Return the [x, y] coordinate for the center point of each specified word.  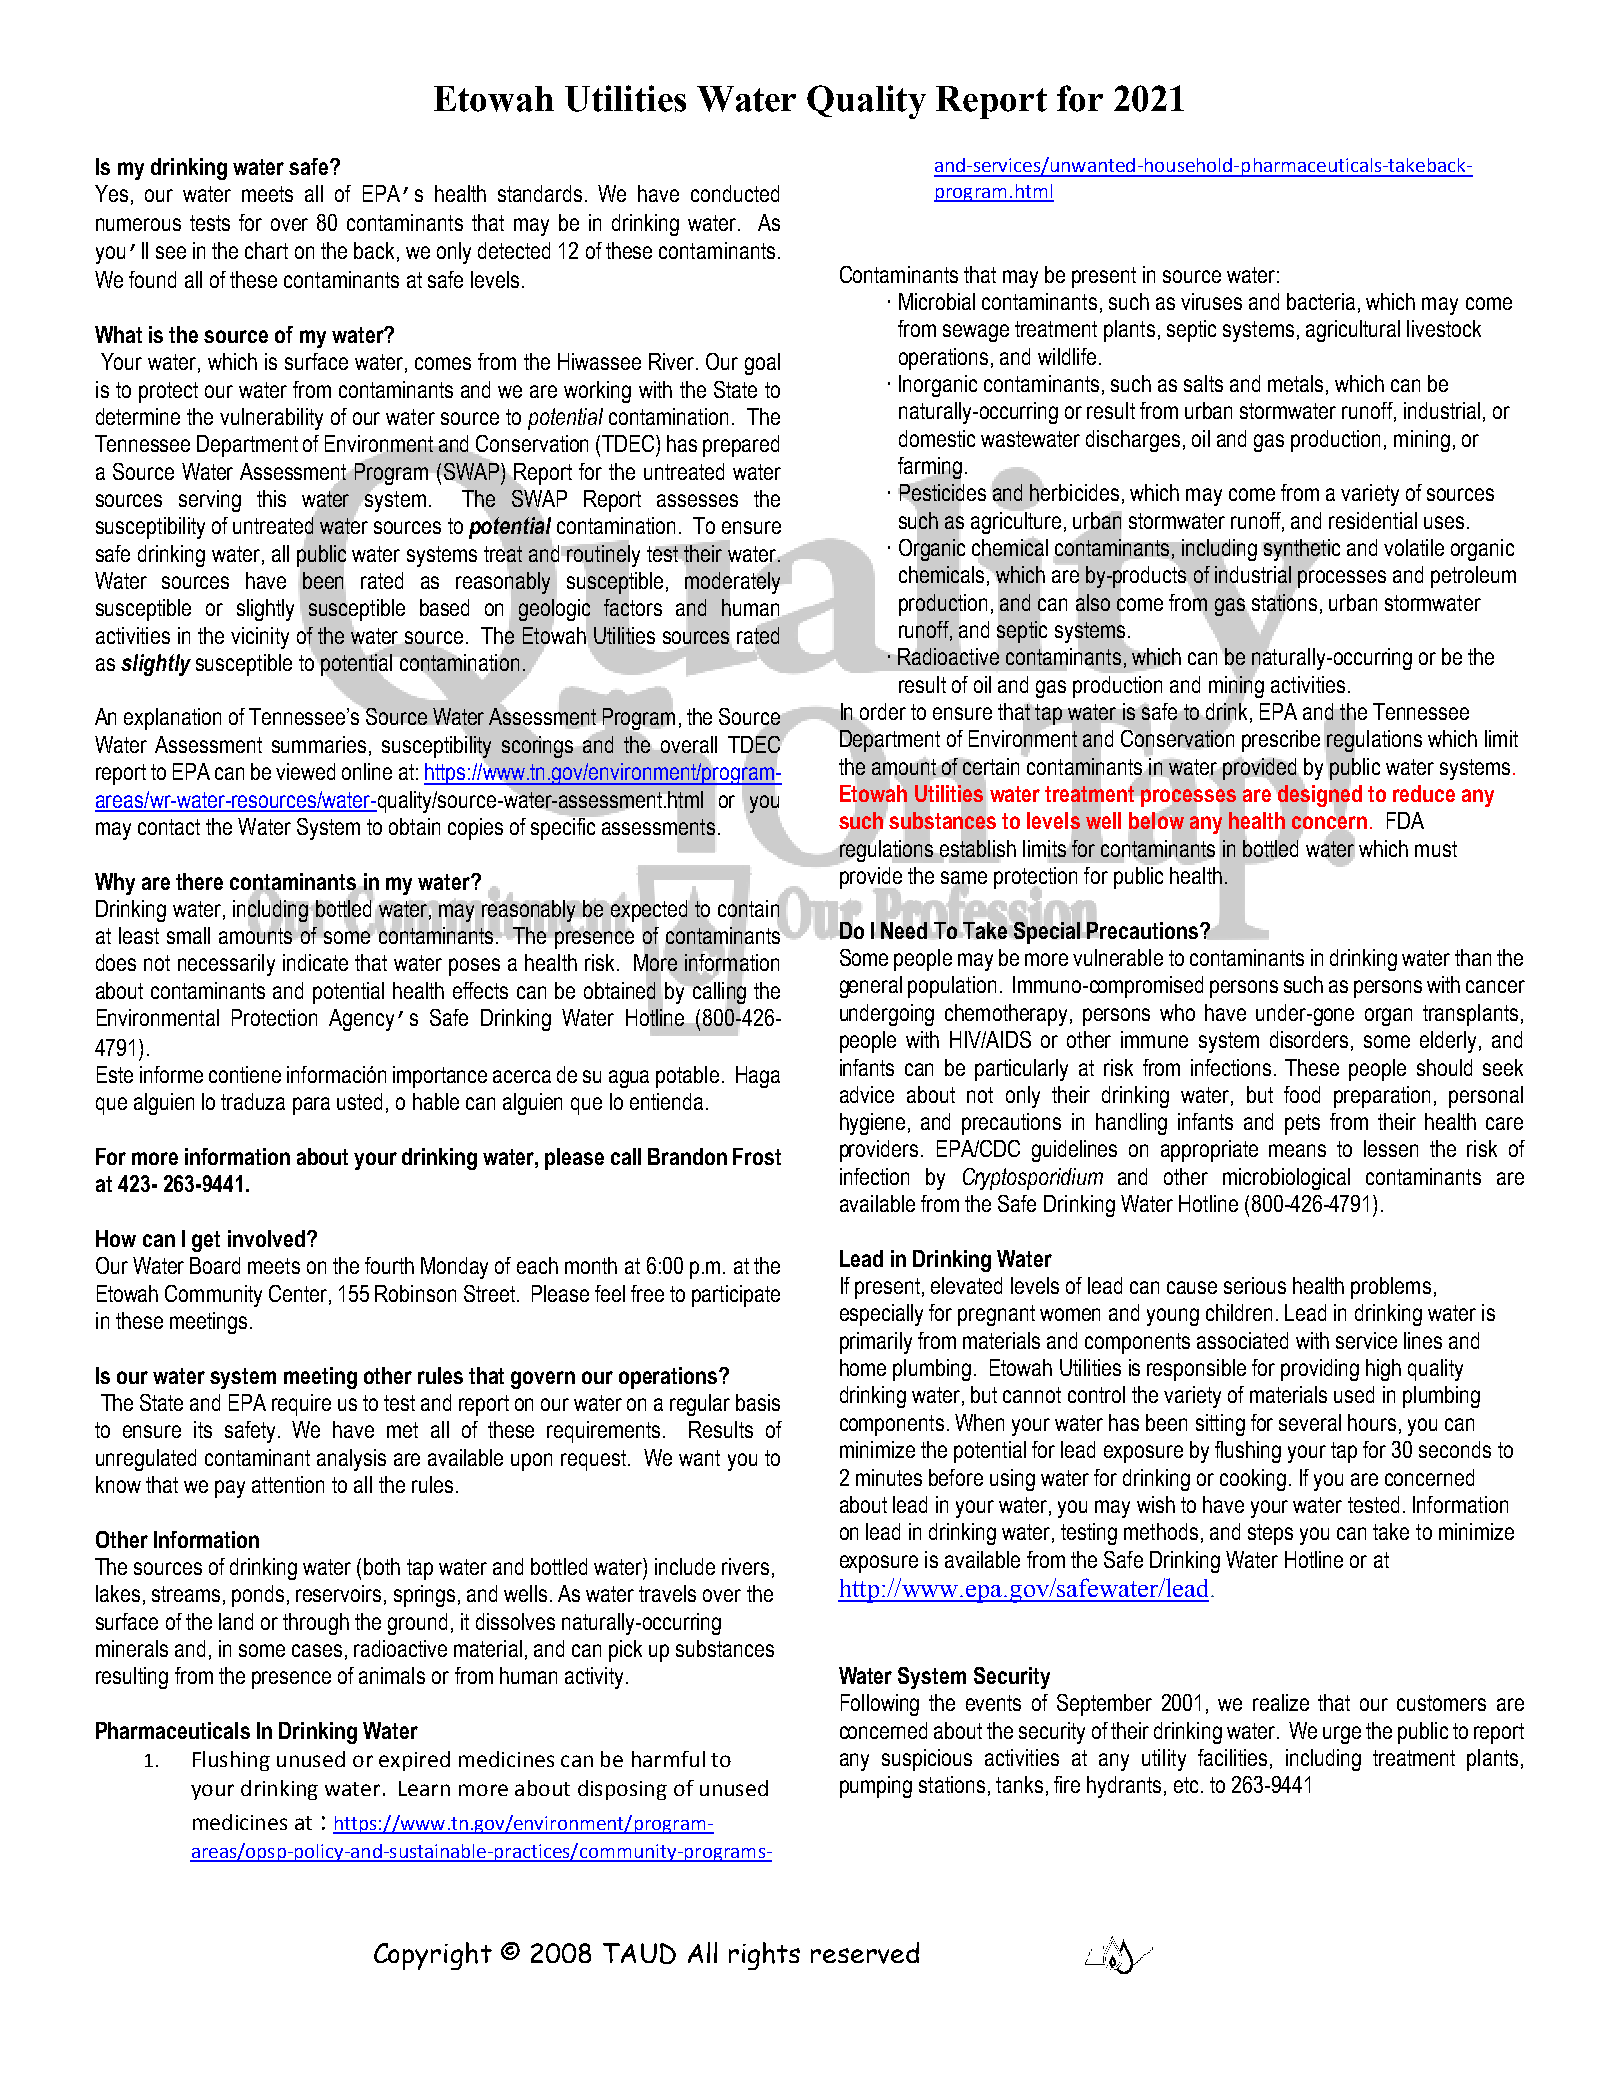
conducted [735, 193]
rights [764, 1956]
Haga [758, 1077]
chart [266, 250]
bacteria [1321, 301]
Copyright [433, 1956]
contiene [245, 1074]
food [1302, 1094]
